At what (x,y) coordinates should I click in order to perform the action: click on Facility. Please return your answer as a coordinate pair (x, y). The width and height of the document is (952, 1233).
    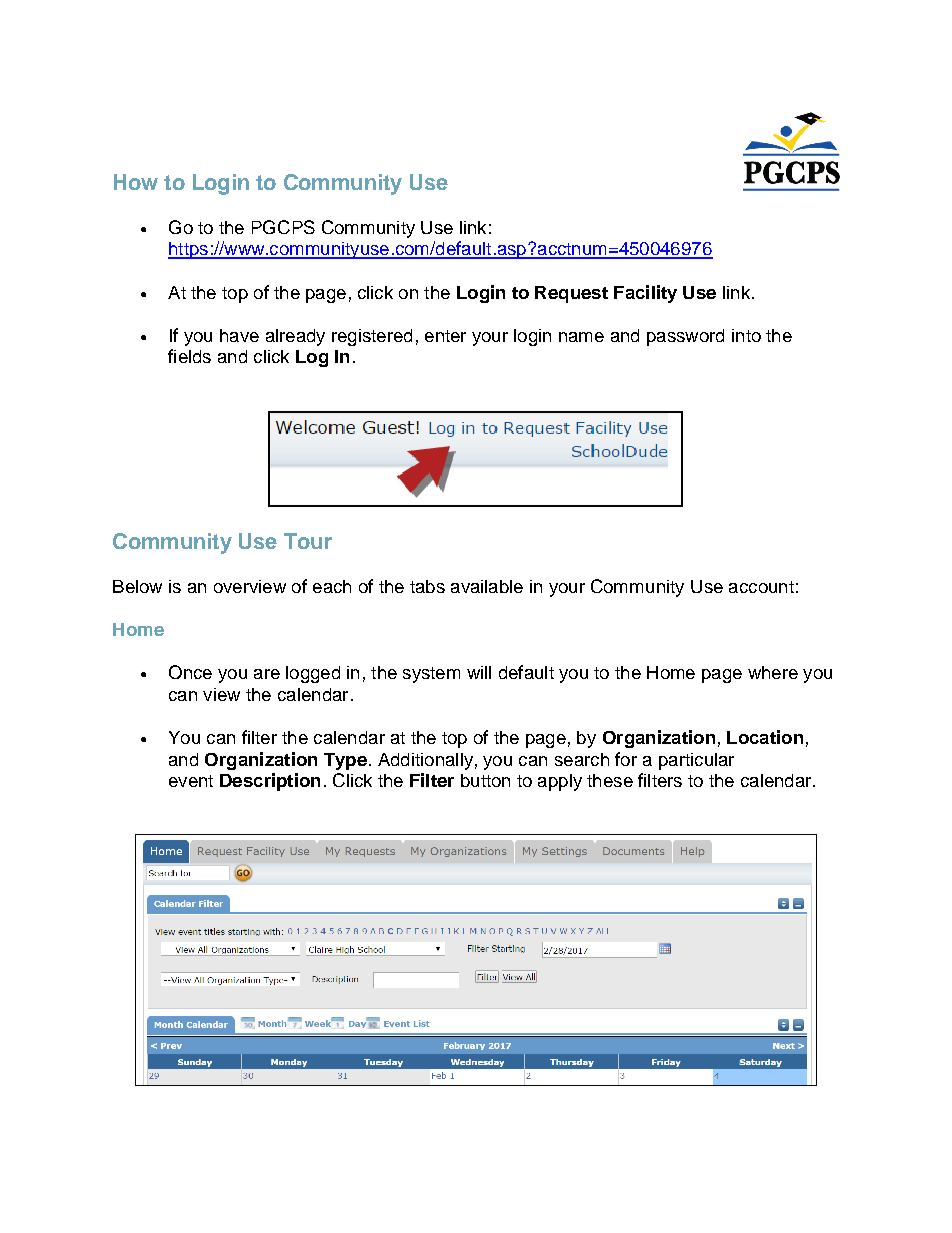
    Looking at the image, I should click on (645, 294).
